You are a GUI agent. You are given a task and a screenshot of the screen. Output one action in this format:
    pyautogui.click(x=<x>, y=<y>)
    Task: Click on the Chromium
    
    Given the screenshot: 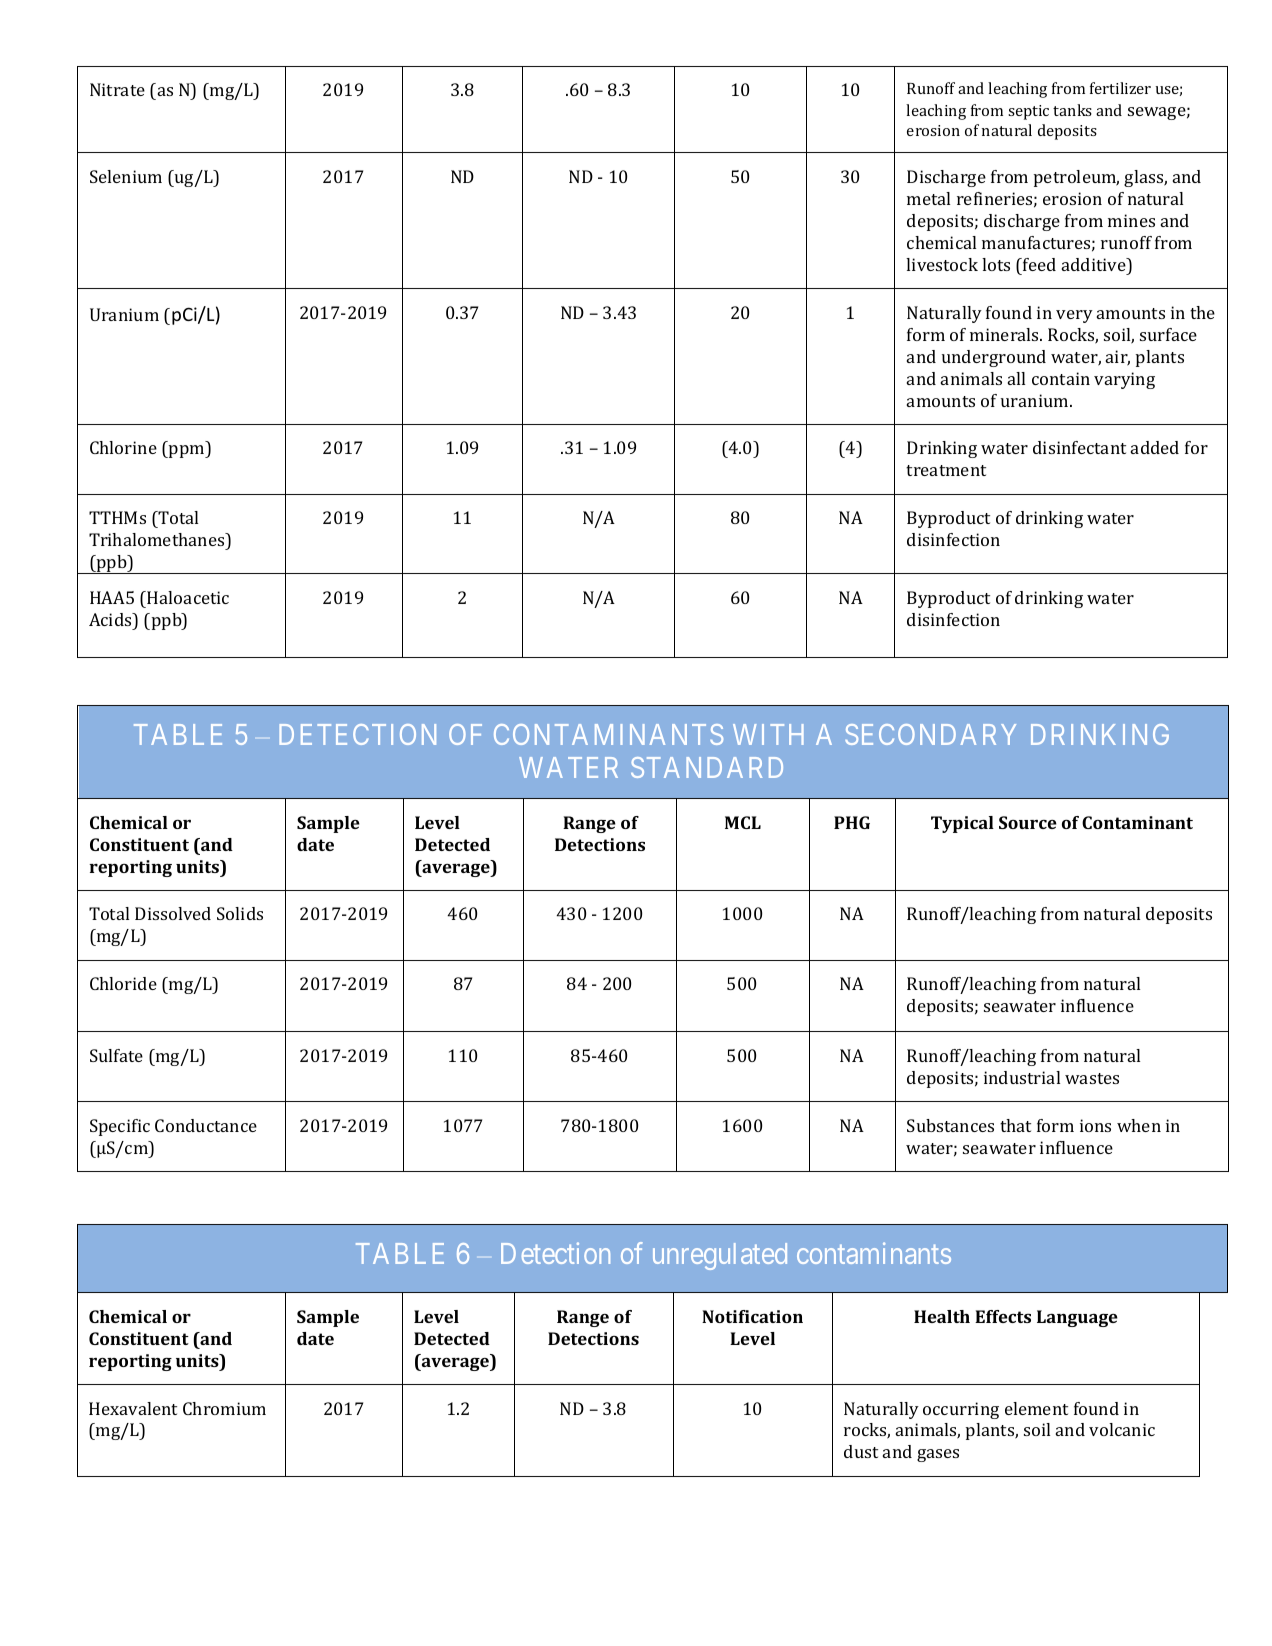 What is the action you would take?
    pyautogui.click(x=224, y=1408)
